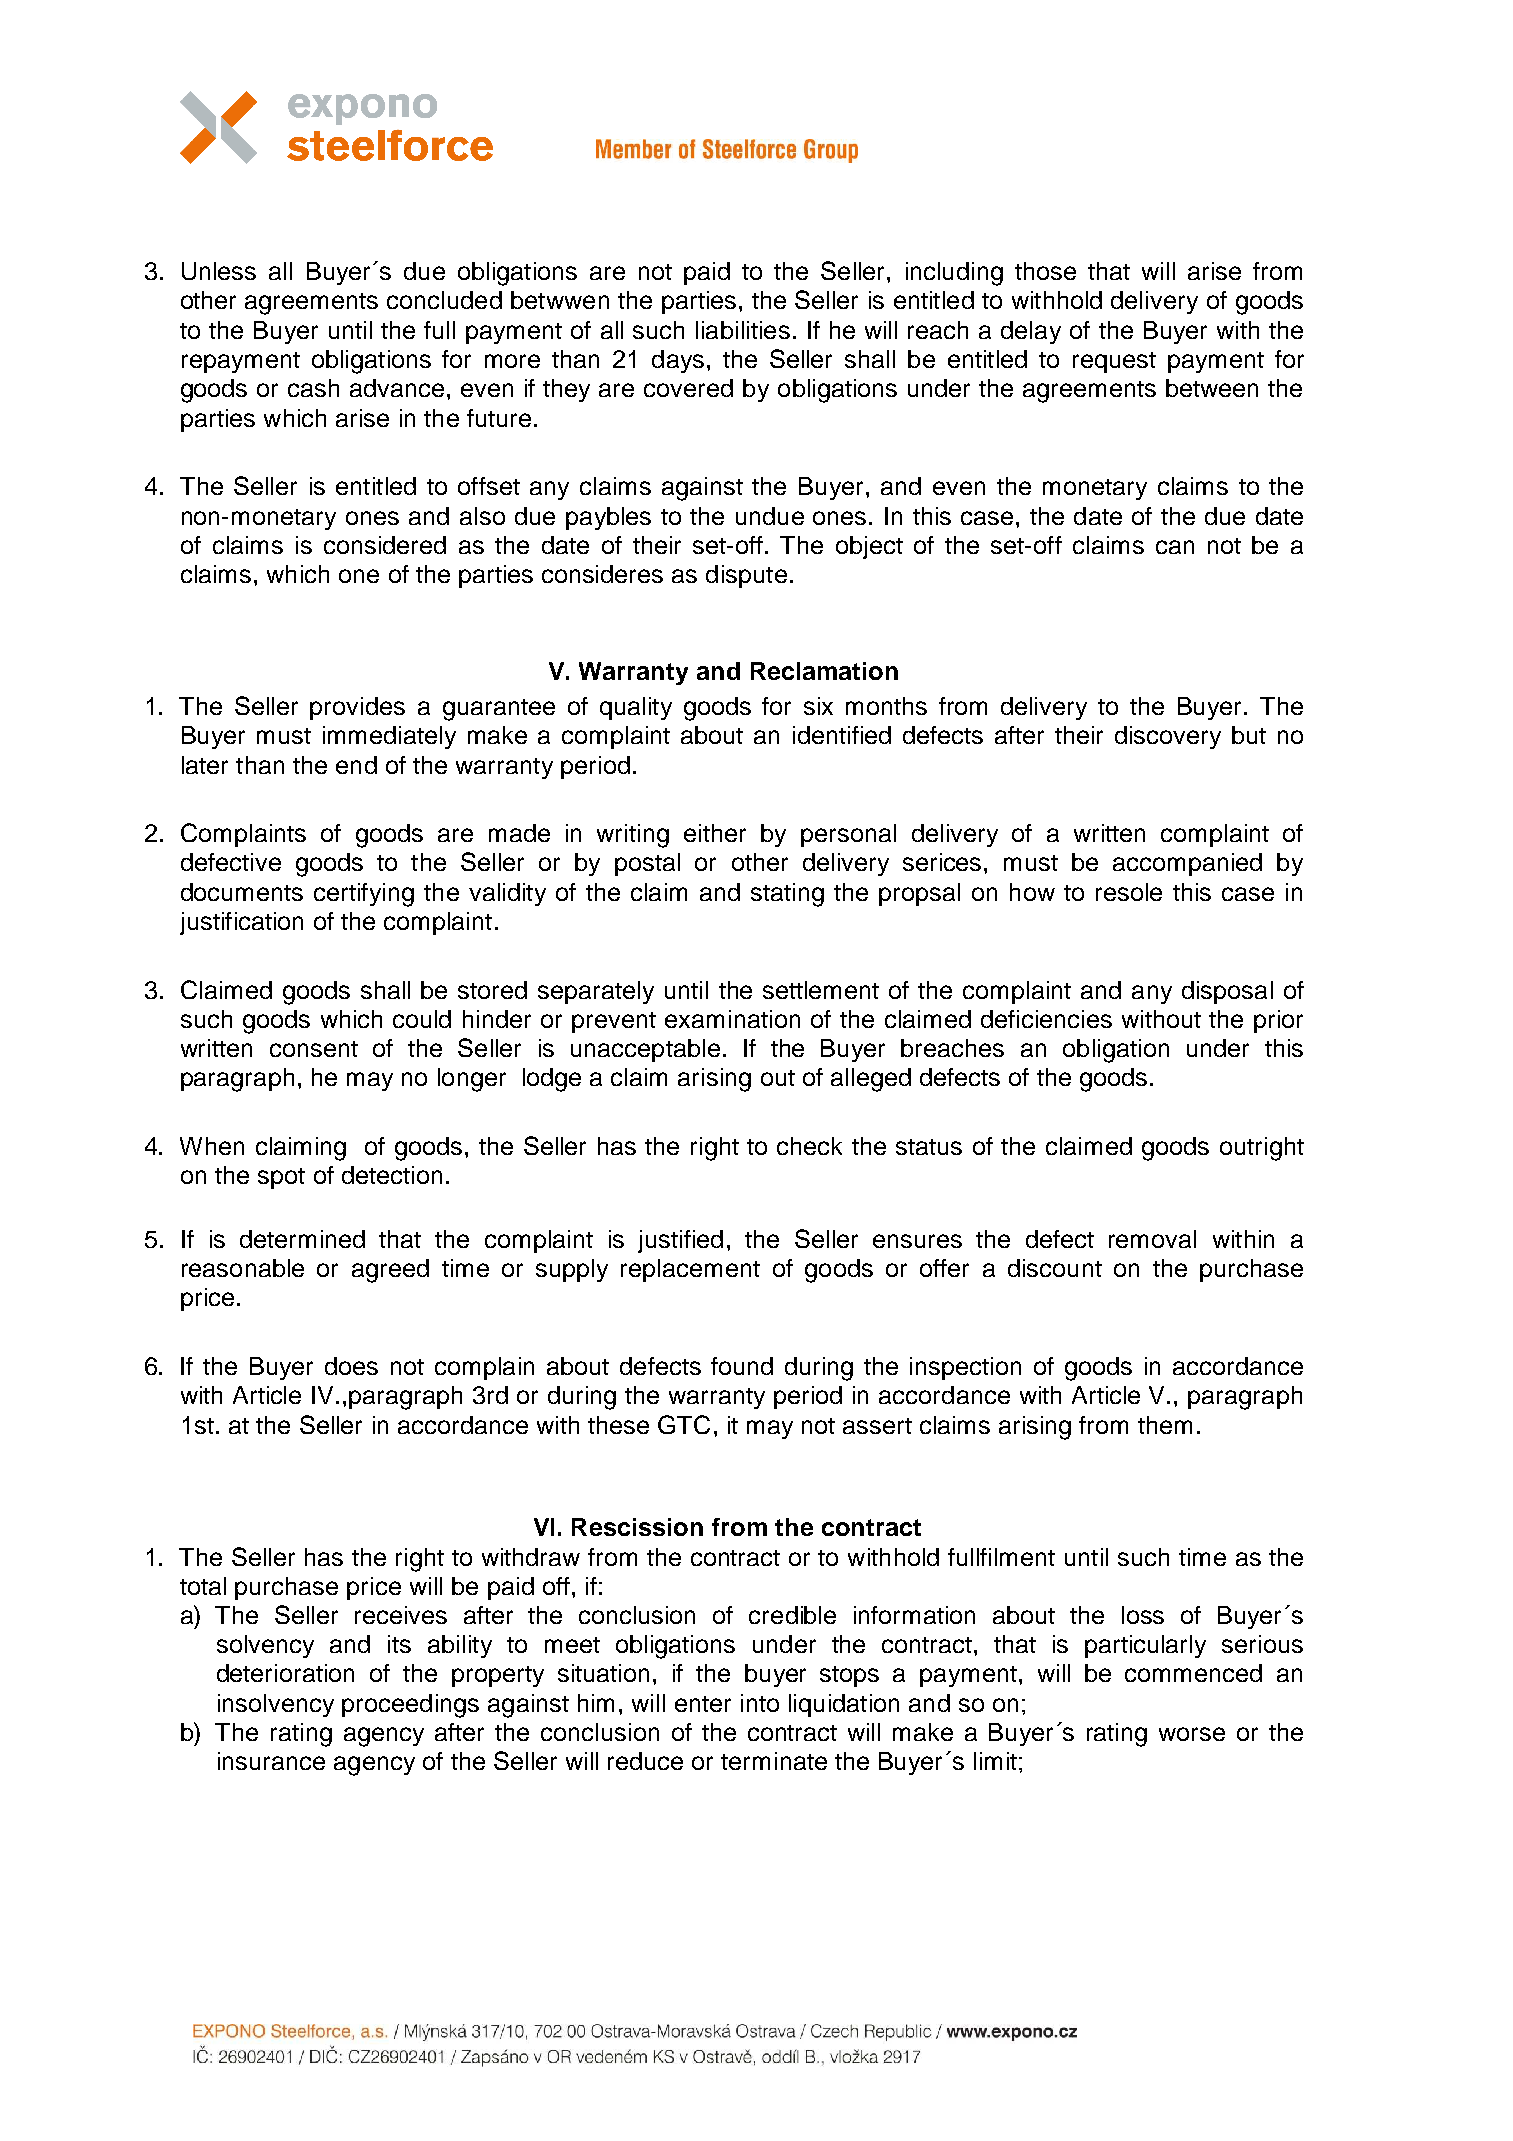 Image resolution: width=1513 pixels, height=2141 pixels. I want to click on worse, so click(1192, 1734).
